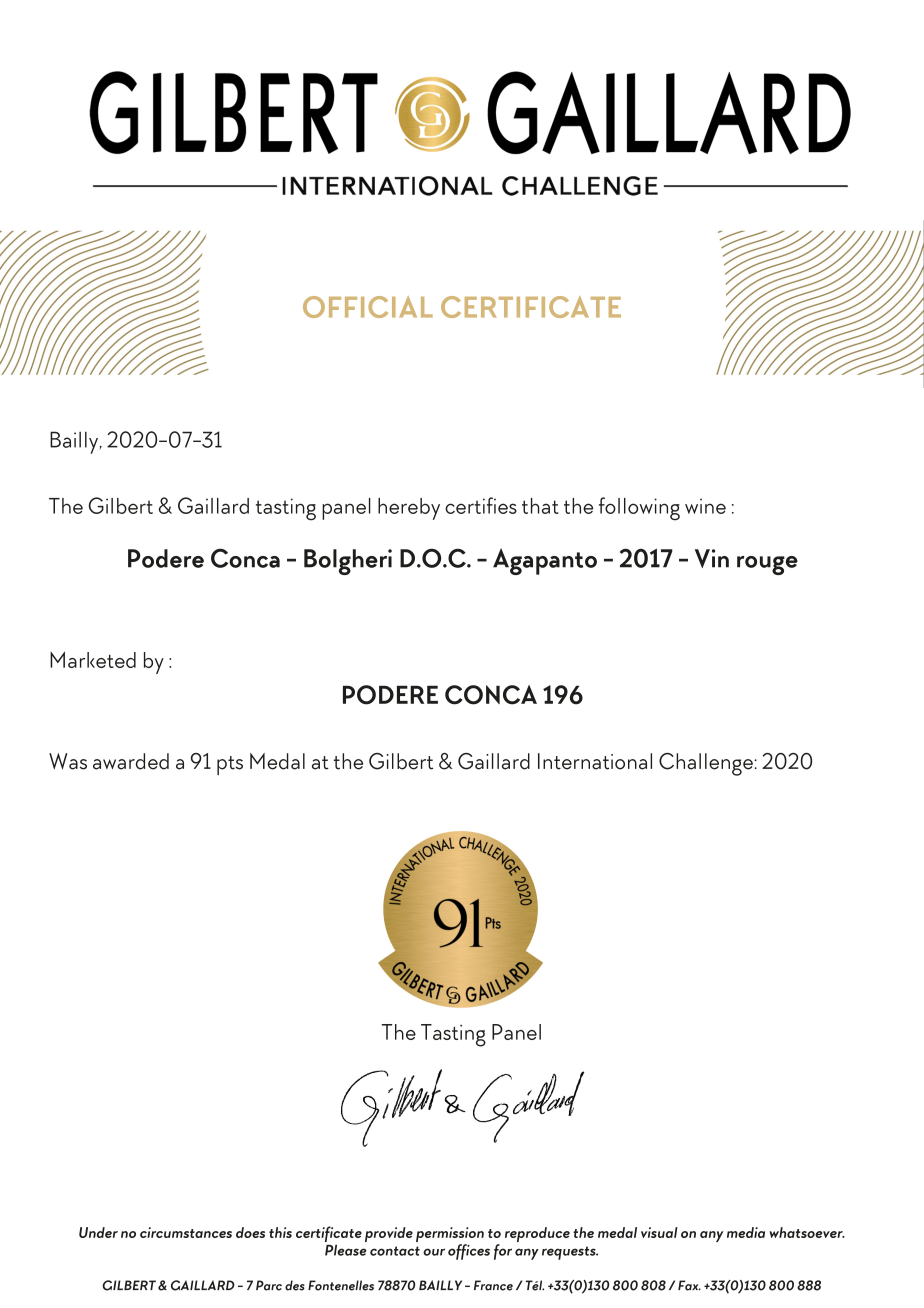 Image resolution: width=924 pixels, height=1308 pixels. Describe the element at coordinates (368, 307) in the document. I see `OFFICIAL` at that location.
